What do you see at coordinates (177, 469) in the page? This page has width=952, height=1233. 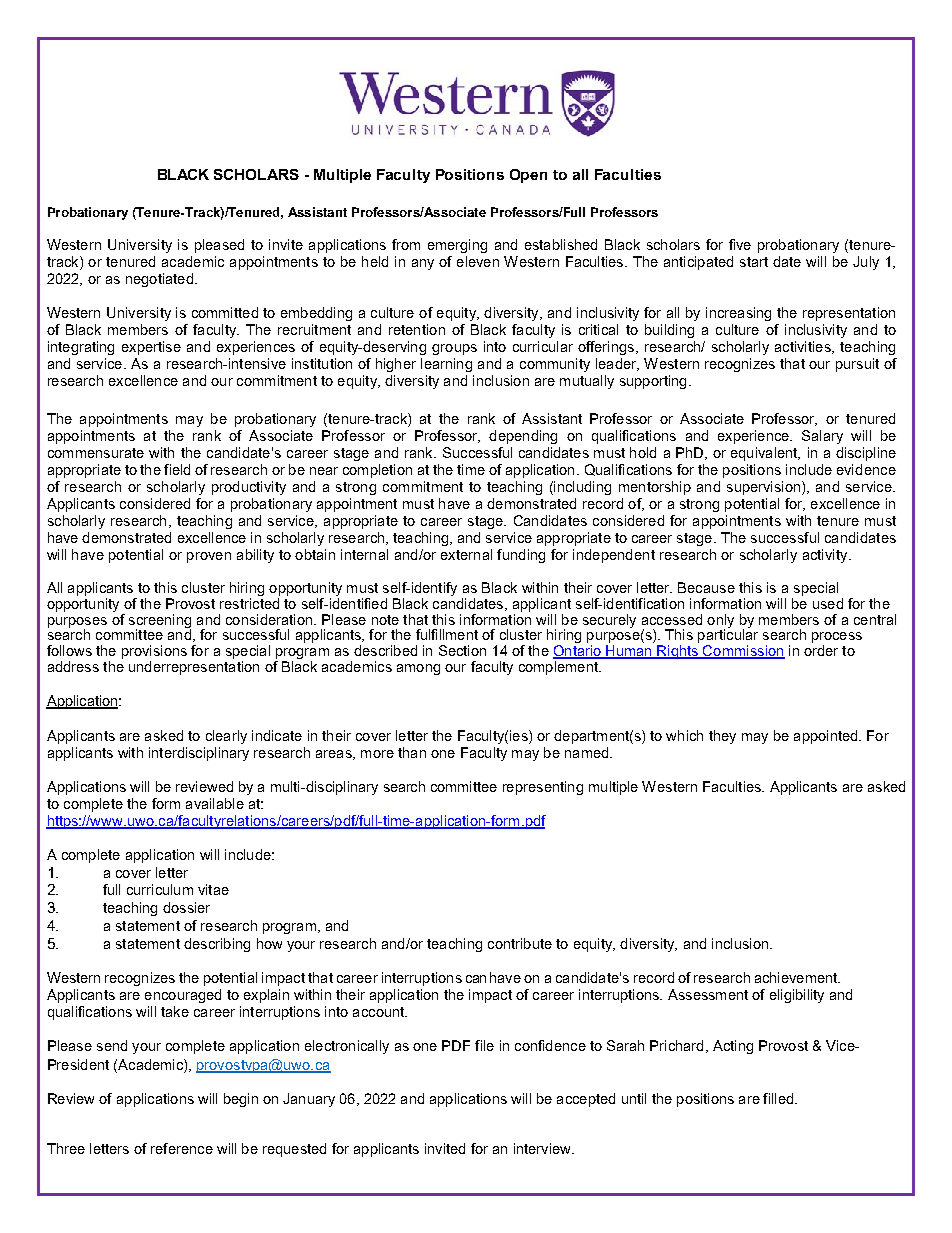 I see `field` at bounding box center [177, 469].
